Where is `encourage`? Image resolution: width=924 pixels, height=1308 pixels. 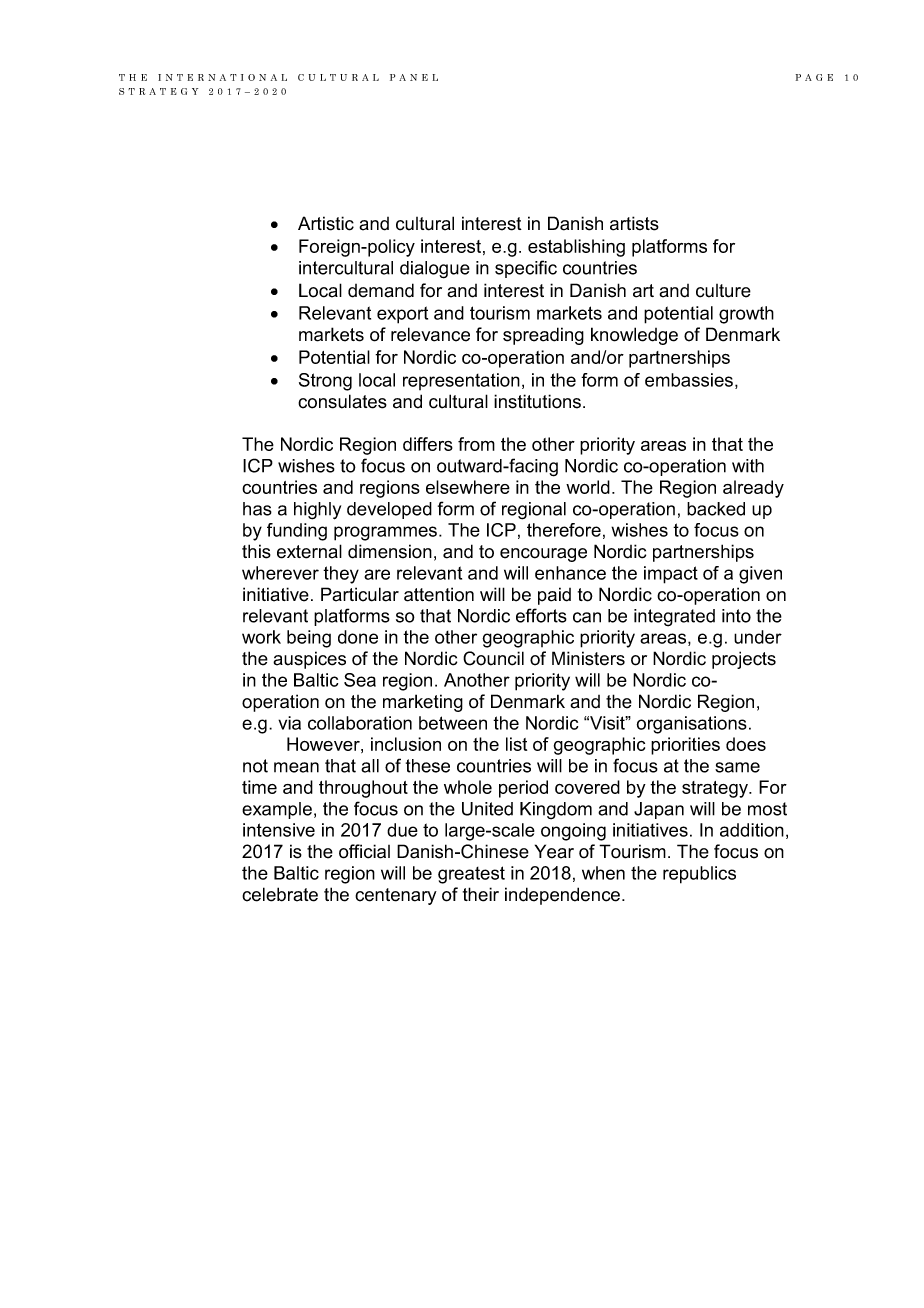 encourage is located at coordinates (543, 555).
